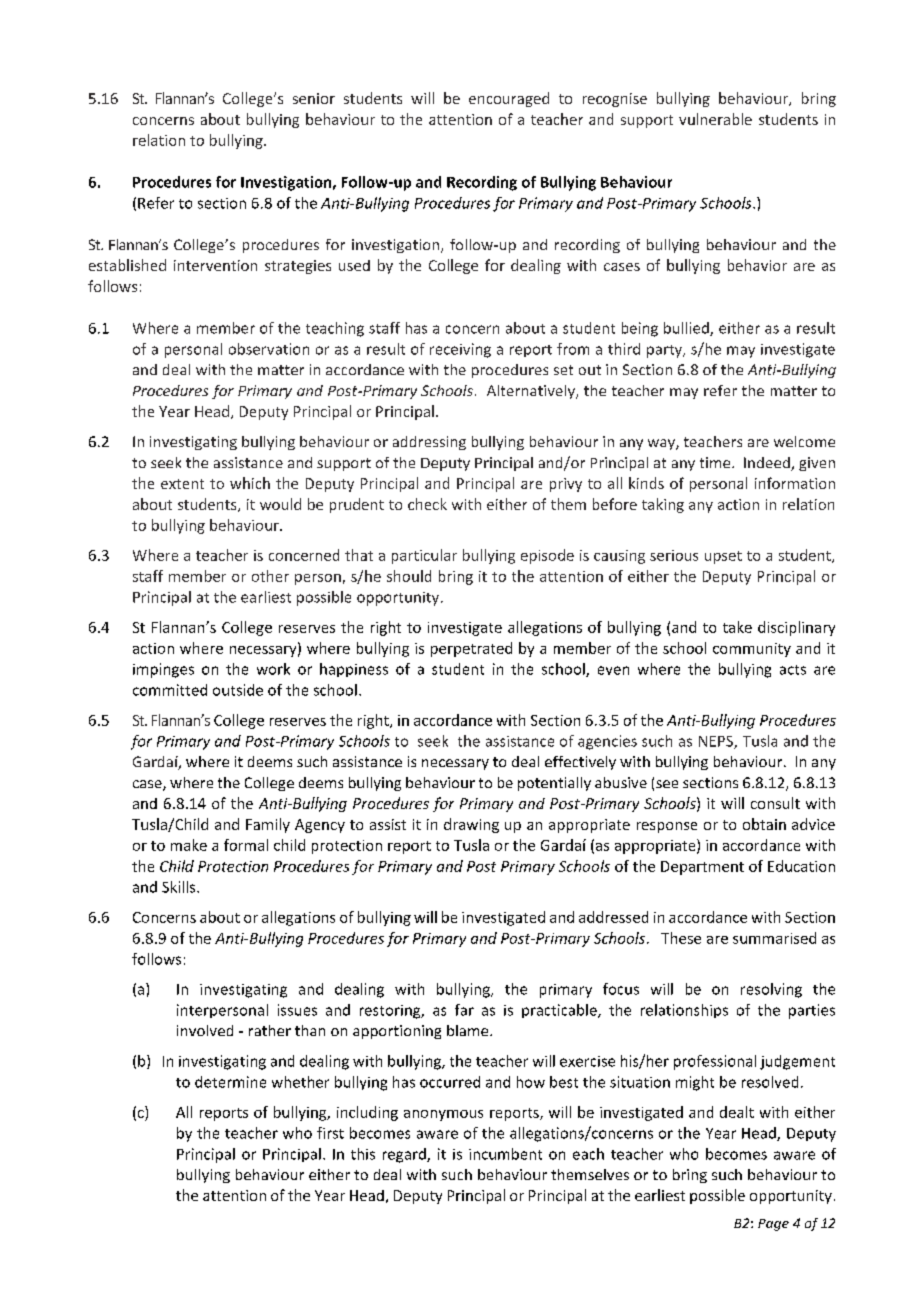  Describe the element at coordinates (505, 1154) in the screenshot. I see `incumbent` at that location.
